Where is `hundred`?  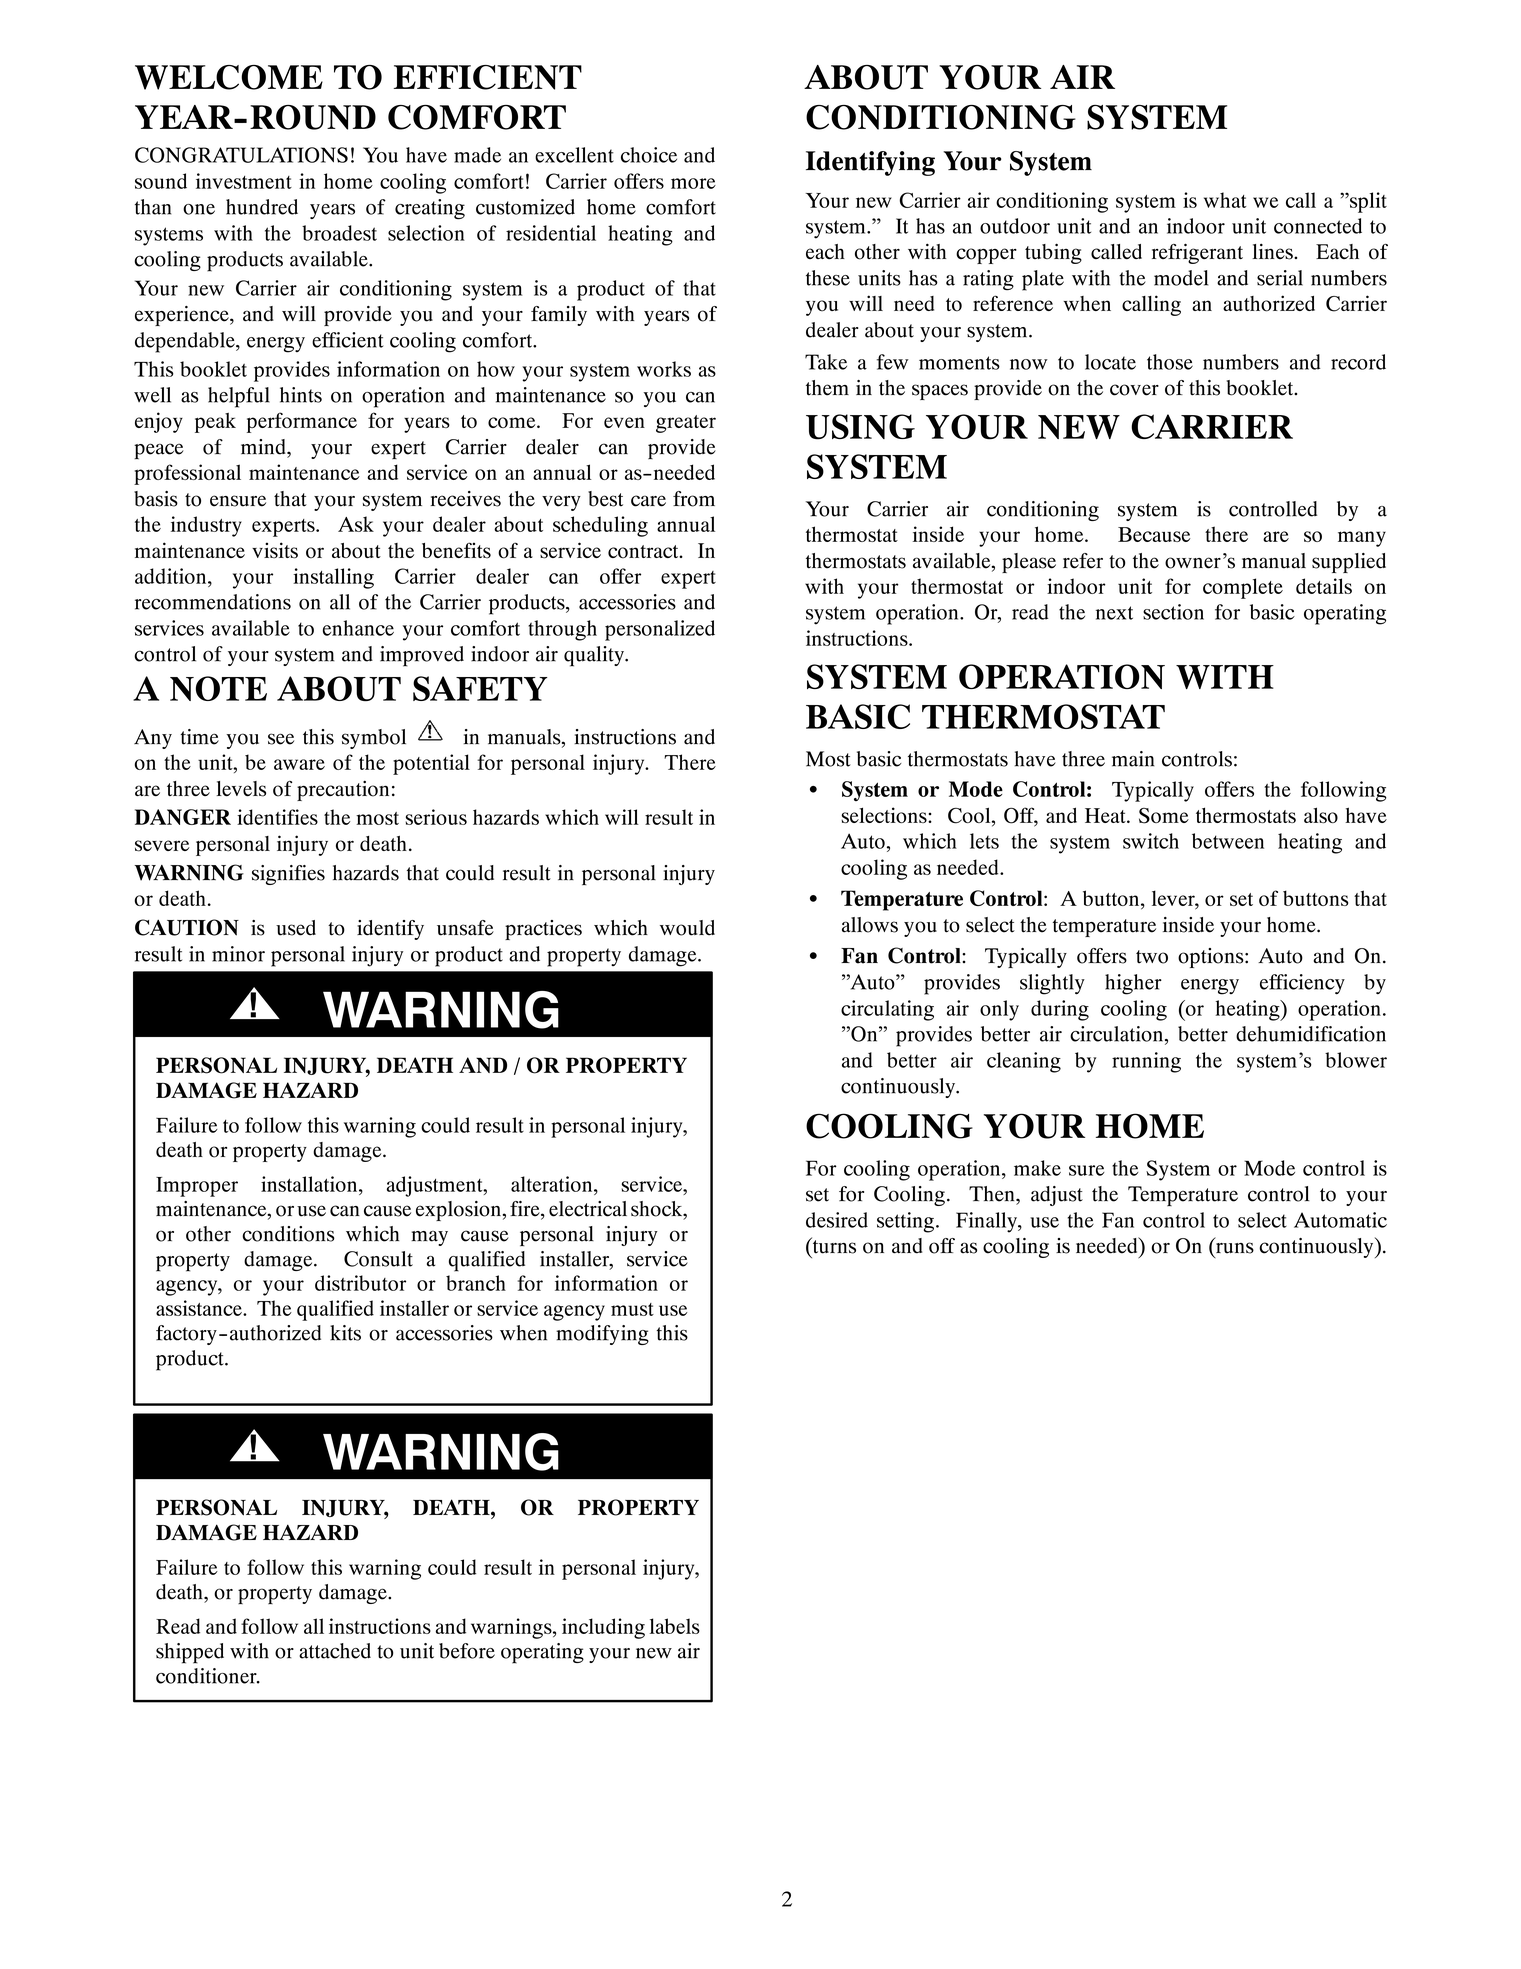 hundred is located at coordinates (262, 207).
